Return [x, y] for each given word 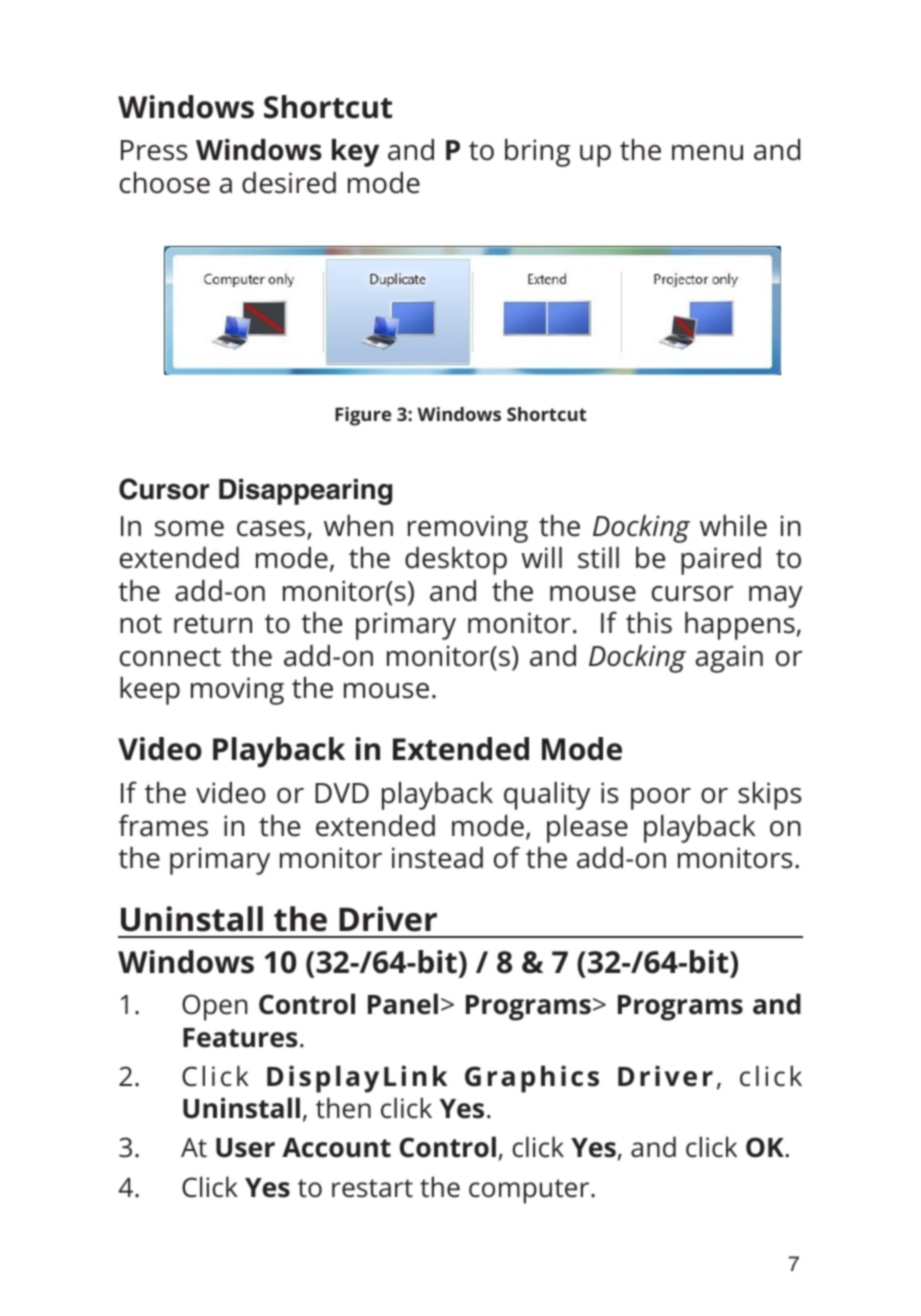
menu [707, 153]
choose [165, 183]
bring [537, 153]
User [245, 1148]
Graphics [532, 1079]
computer [530, 1191]
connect [170, 657]
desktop [456, 561]
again [729, 659]
